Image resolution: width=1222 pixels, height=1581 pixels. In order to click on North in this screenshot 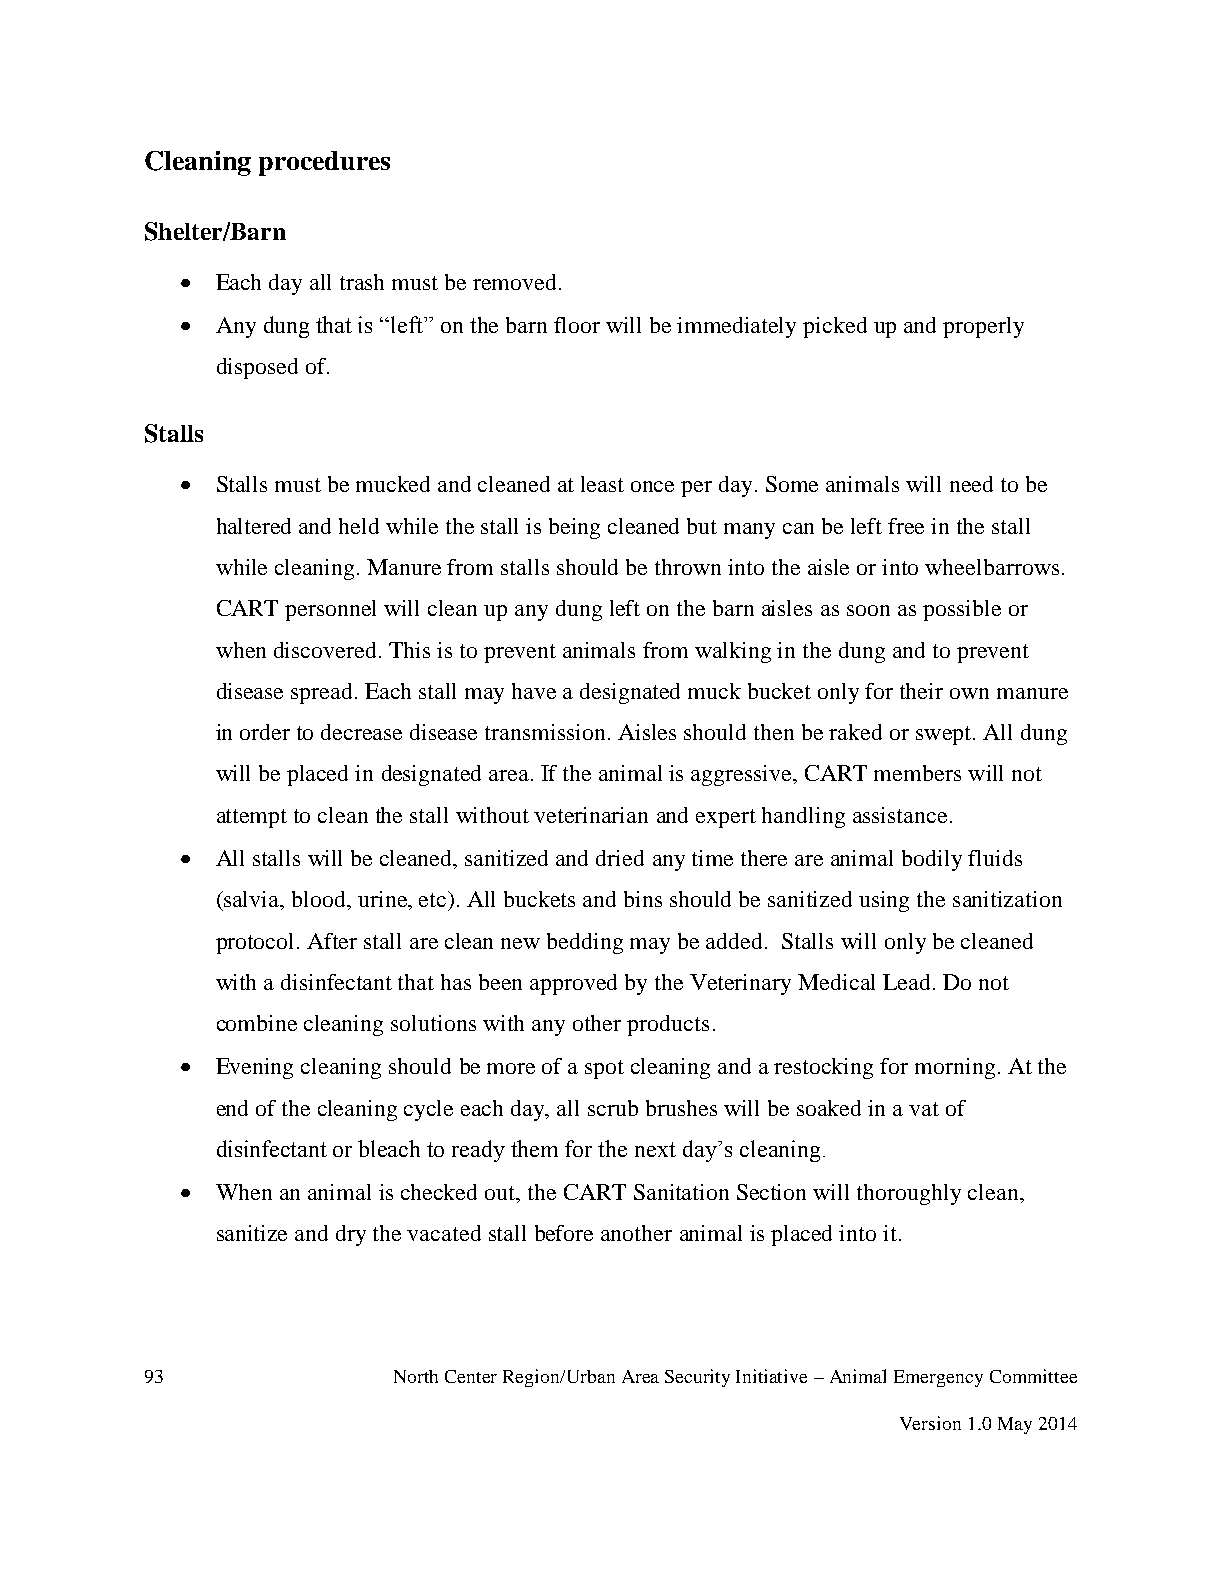, I will do `click(416, 1376)`.
